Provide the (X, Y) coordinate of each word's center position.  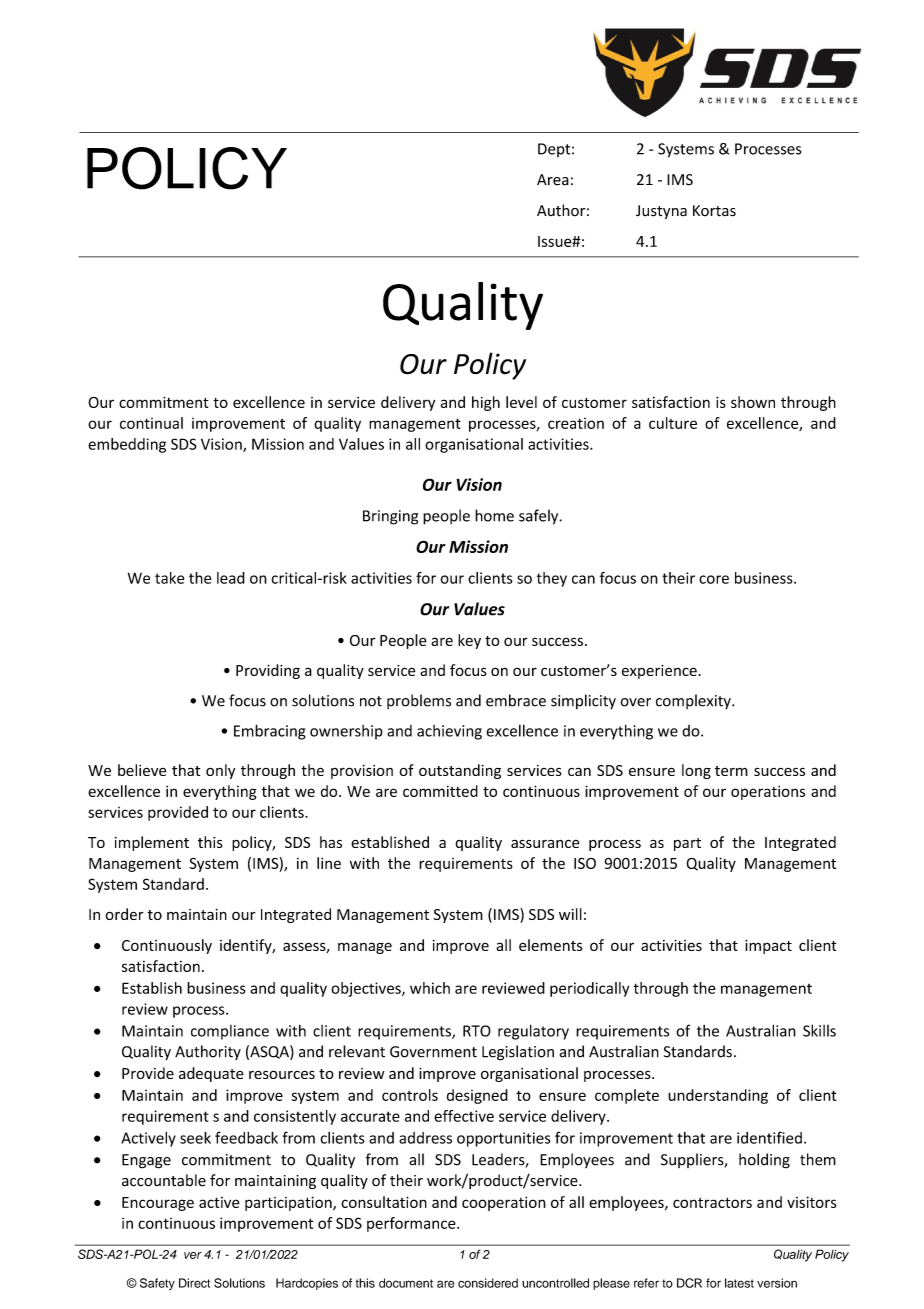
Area (553, 180)
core (714, 579)
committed (440, 791)
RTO (477, 1031)
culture (673, 423)
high (486, 403)
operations (768, 792)
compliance (230, 1032)
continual (151, 423)
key (469, 641)
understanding (718, 1096)
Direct (194, 1283)
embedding (127, 445)
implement (152, 843)
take (169, 578)
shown (753, 402)
